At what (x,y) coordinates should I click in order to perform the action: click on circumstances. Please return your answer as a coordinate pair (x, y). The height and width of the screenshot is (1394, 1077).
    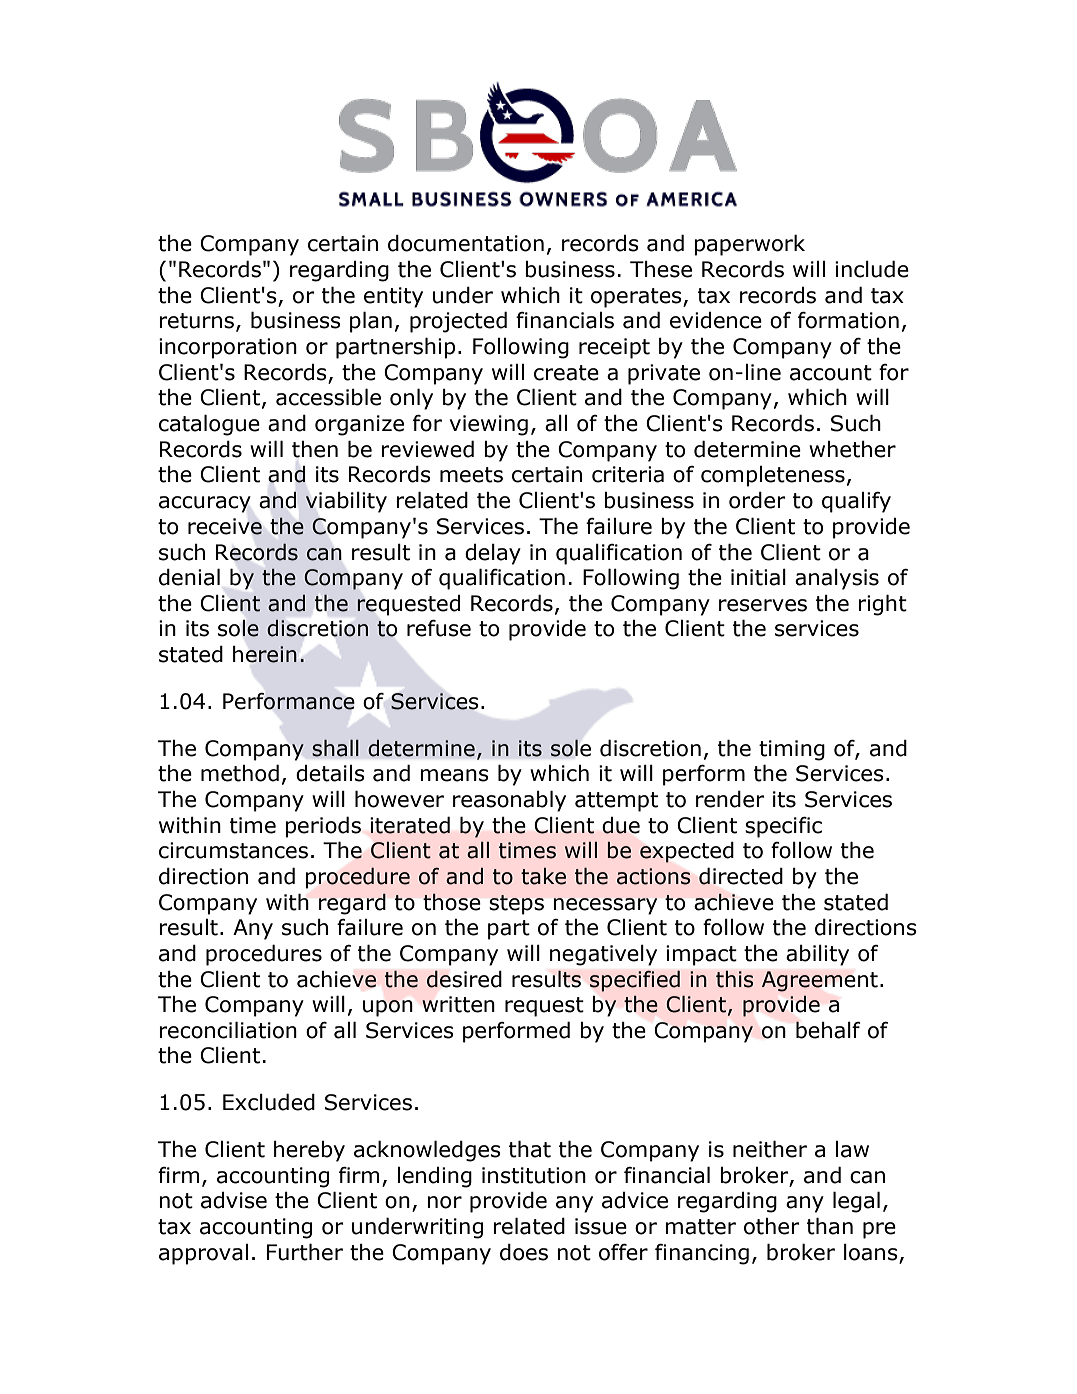
    Looking at the image, I should click on (233, 850).
